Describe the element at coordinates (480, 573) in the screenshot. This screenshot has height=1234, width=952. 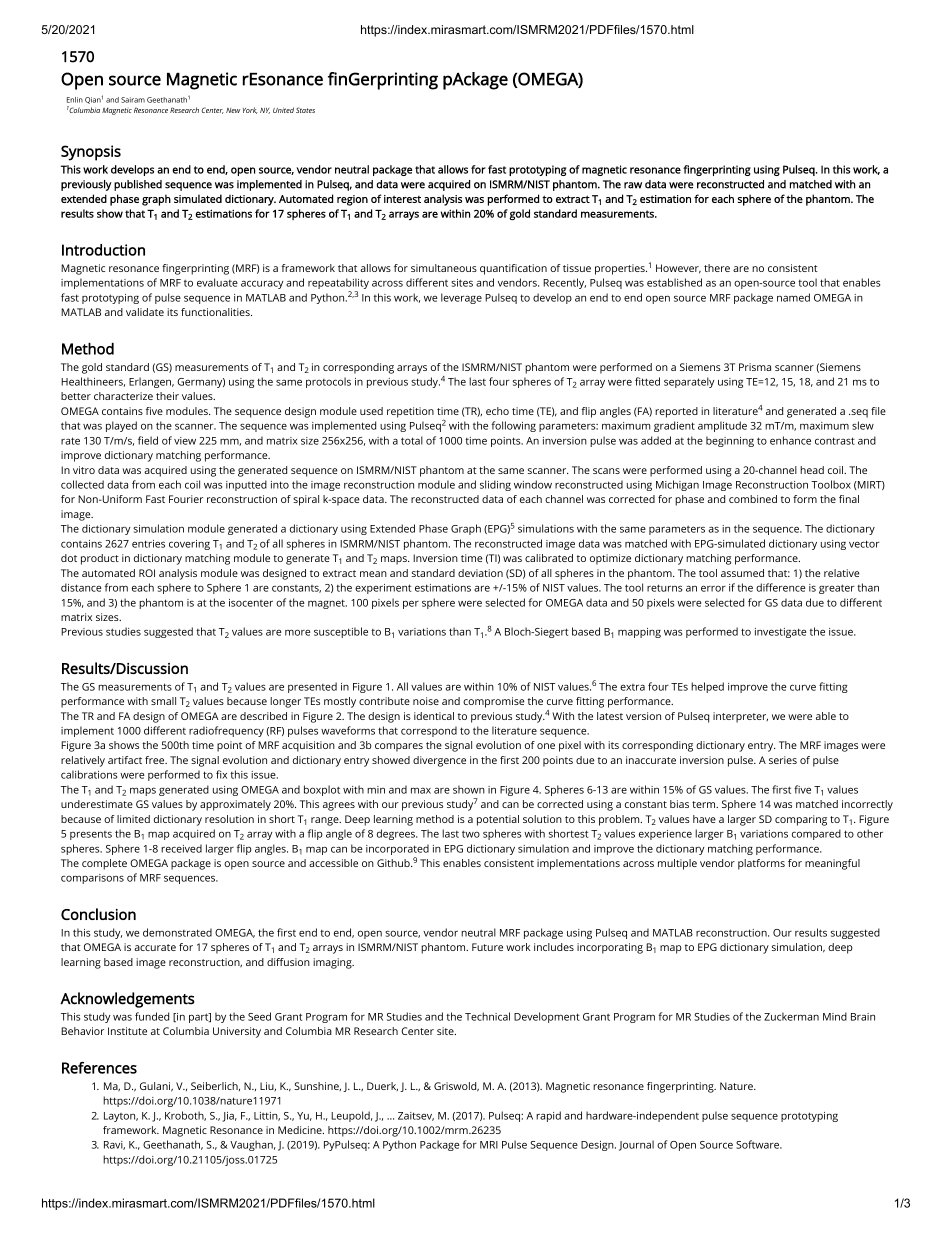
I see `deviation` at that location.
